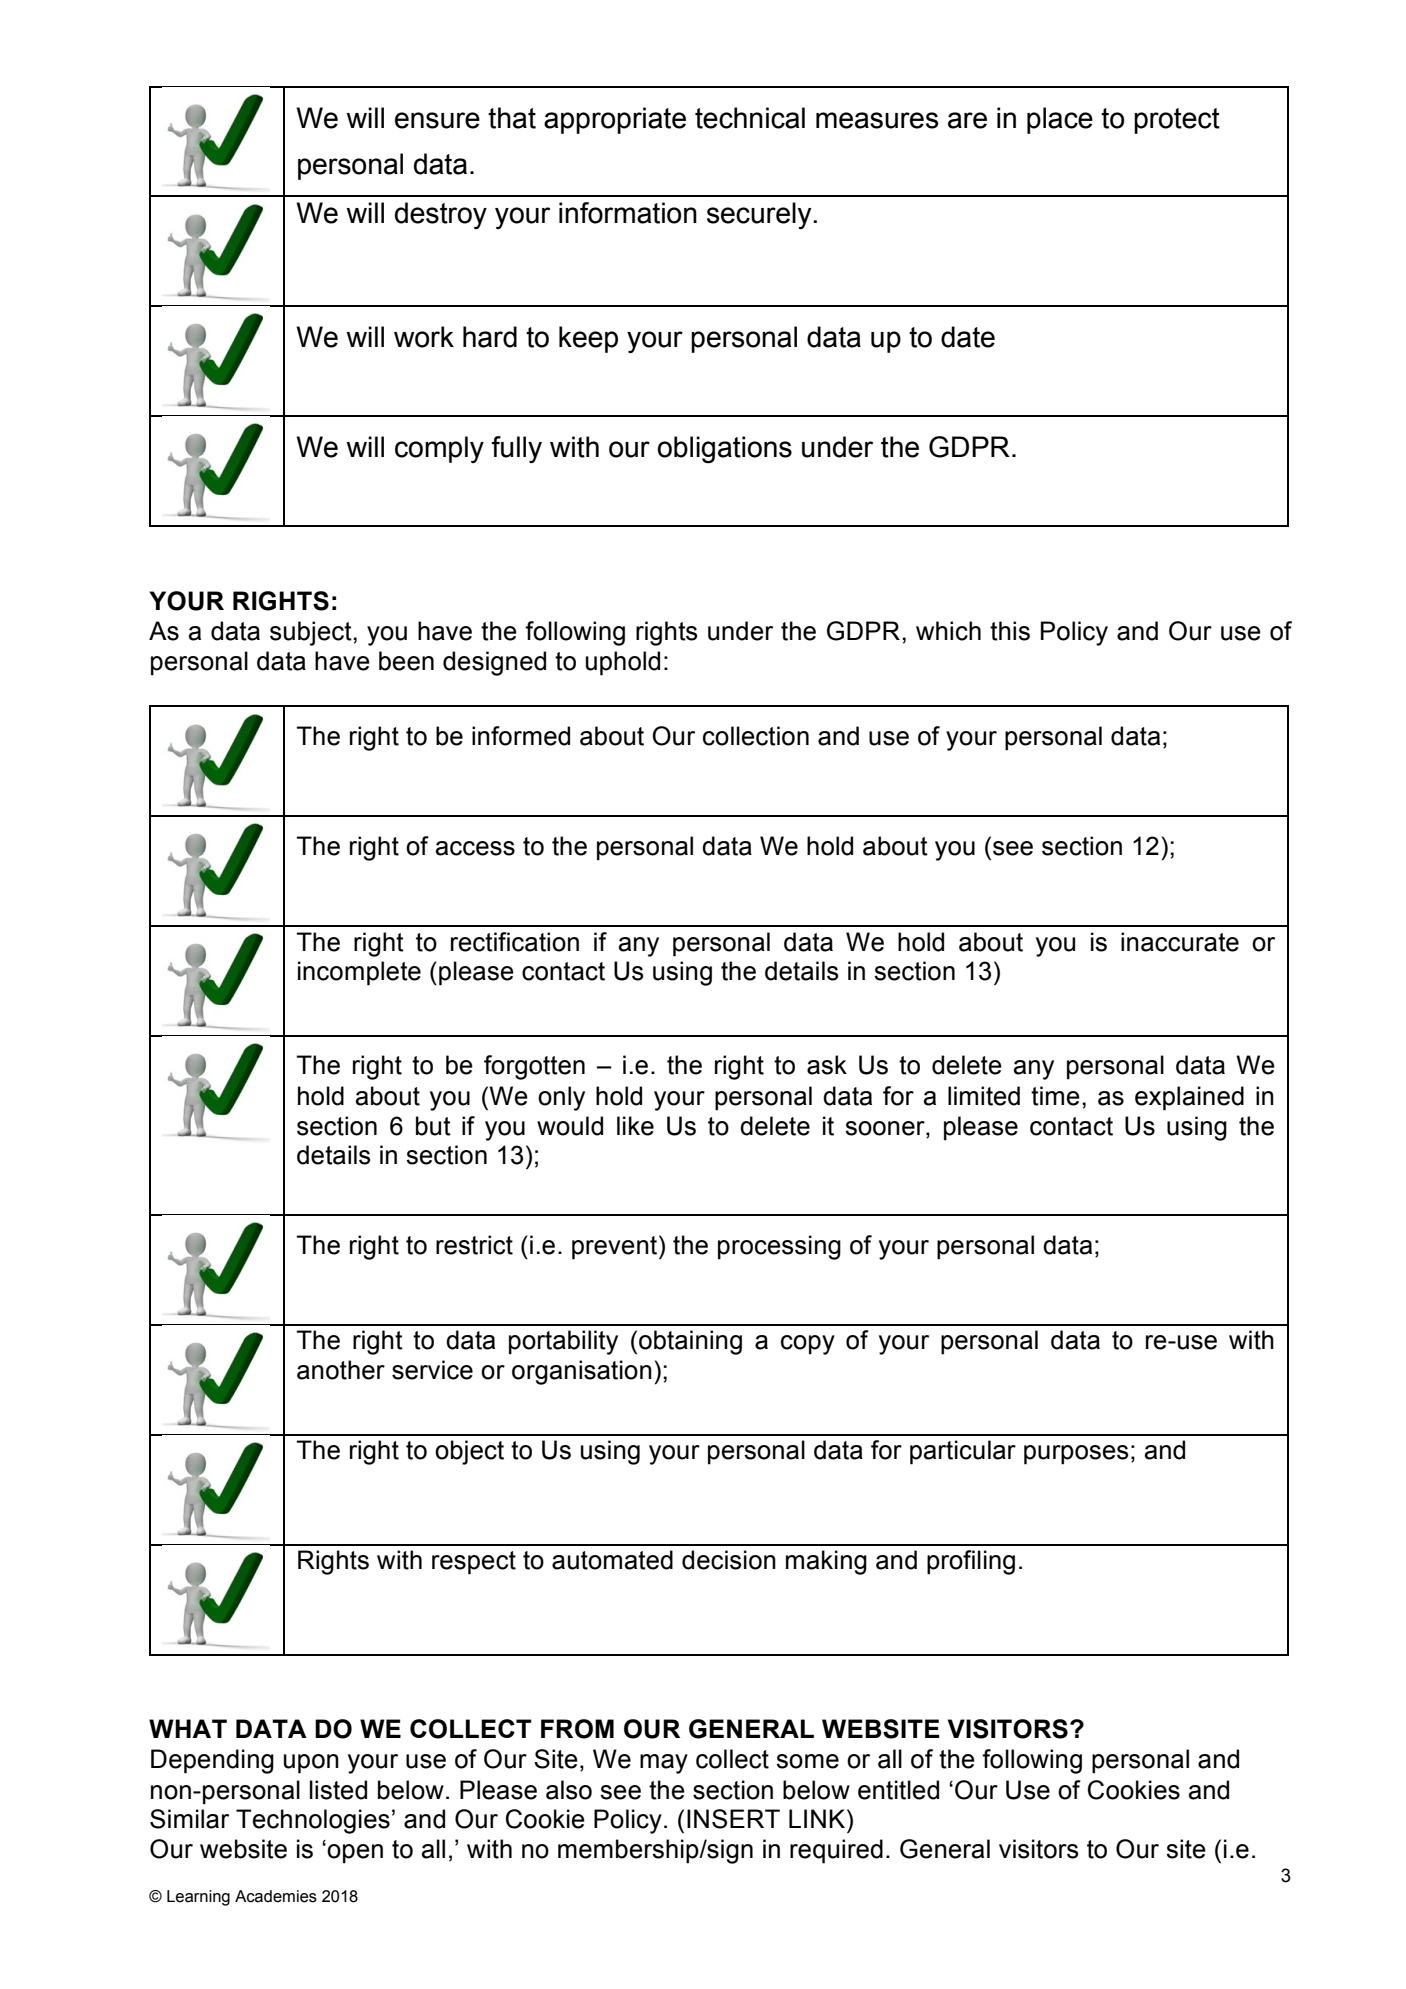 Image resolution: width=1406 pixels, height=1989 pixels. Describe the element at coordinates (1060, 120) in the image. I see `place` at that location.
